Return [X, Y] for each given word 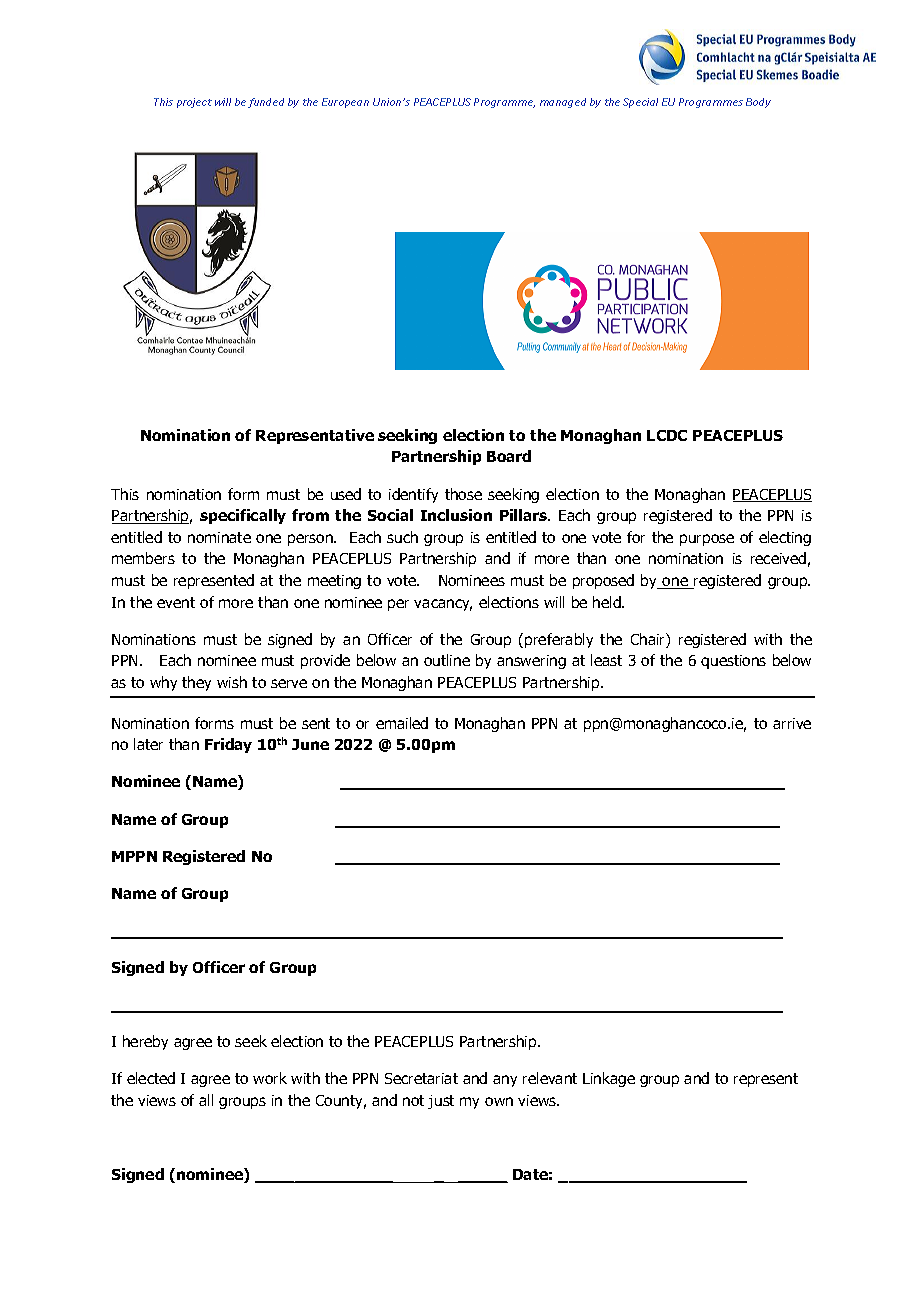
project [194, 103]
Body [758, 103]
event [176, 602]
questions [733, 662]
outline [447, 660]
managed [563, 103]
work [270, 1078]
